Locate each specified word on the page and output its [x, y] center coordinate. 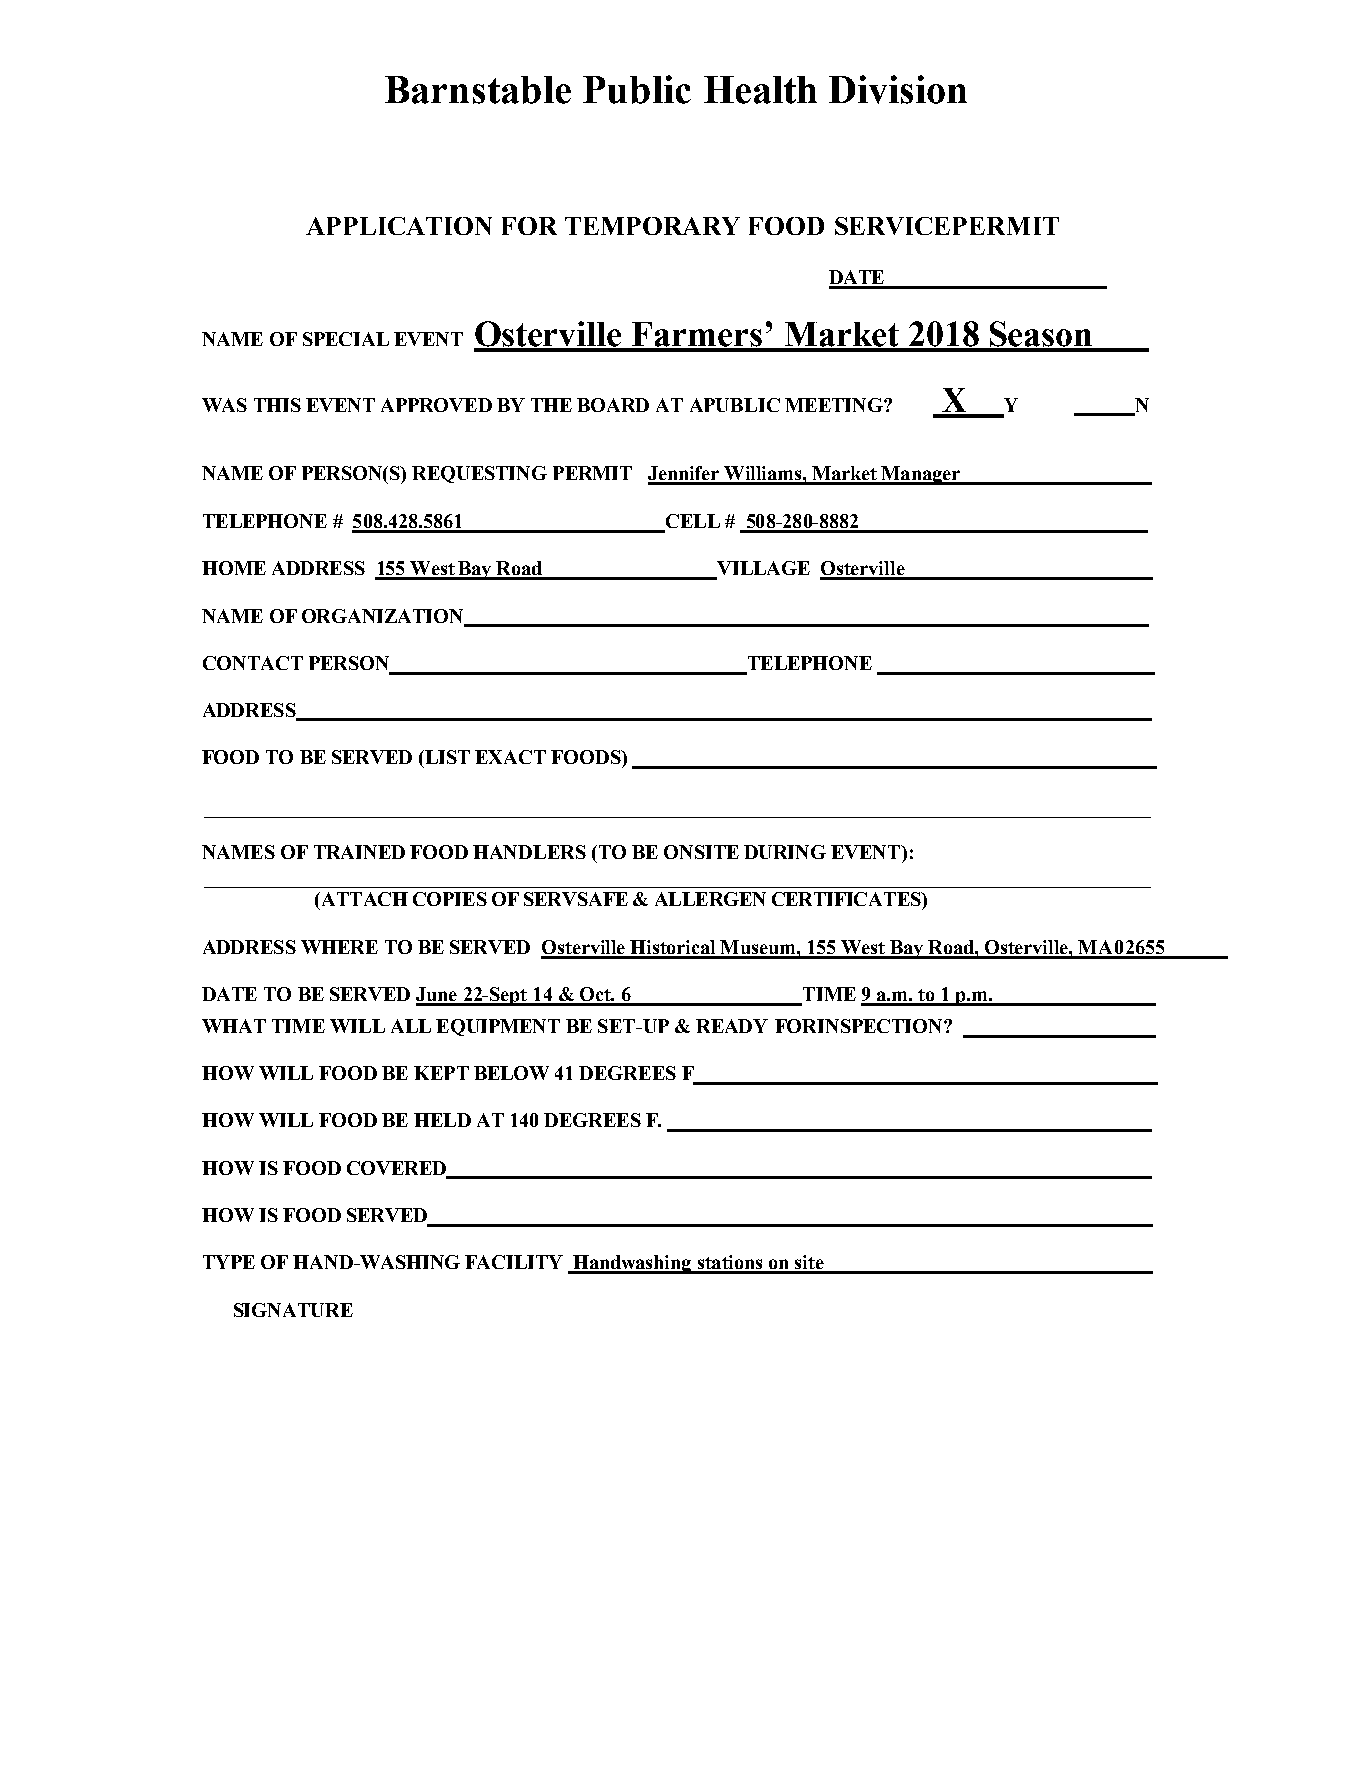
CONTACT [253, 663]
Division [898, 89]
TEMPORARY [652, 226]
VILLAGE [762, 569]
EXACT [510, 757]
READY [732, 1026]
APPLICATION [399, 226]
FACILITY [514, 1262]
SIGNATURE [293, 1310]
